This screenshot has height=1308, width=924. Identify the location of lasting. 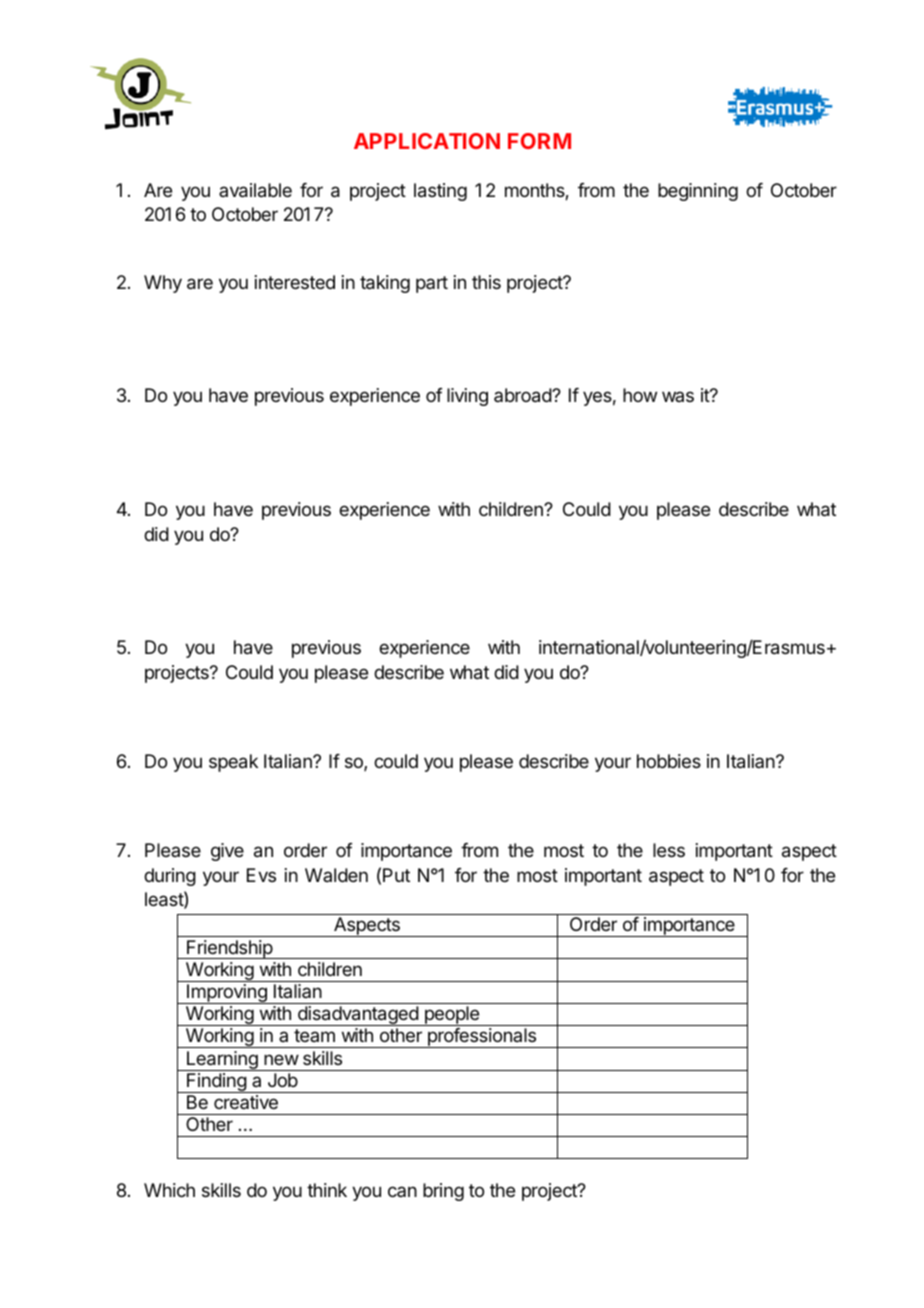
(440, 192).
